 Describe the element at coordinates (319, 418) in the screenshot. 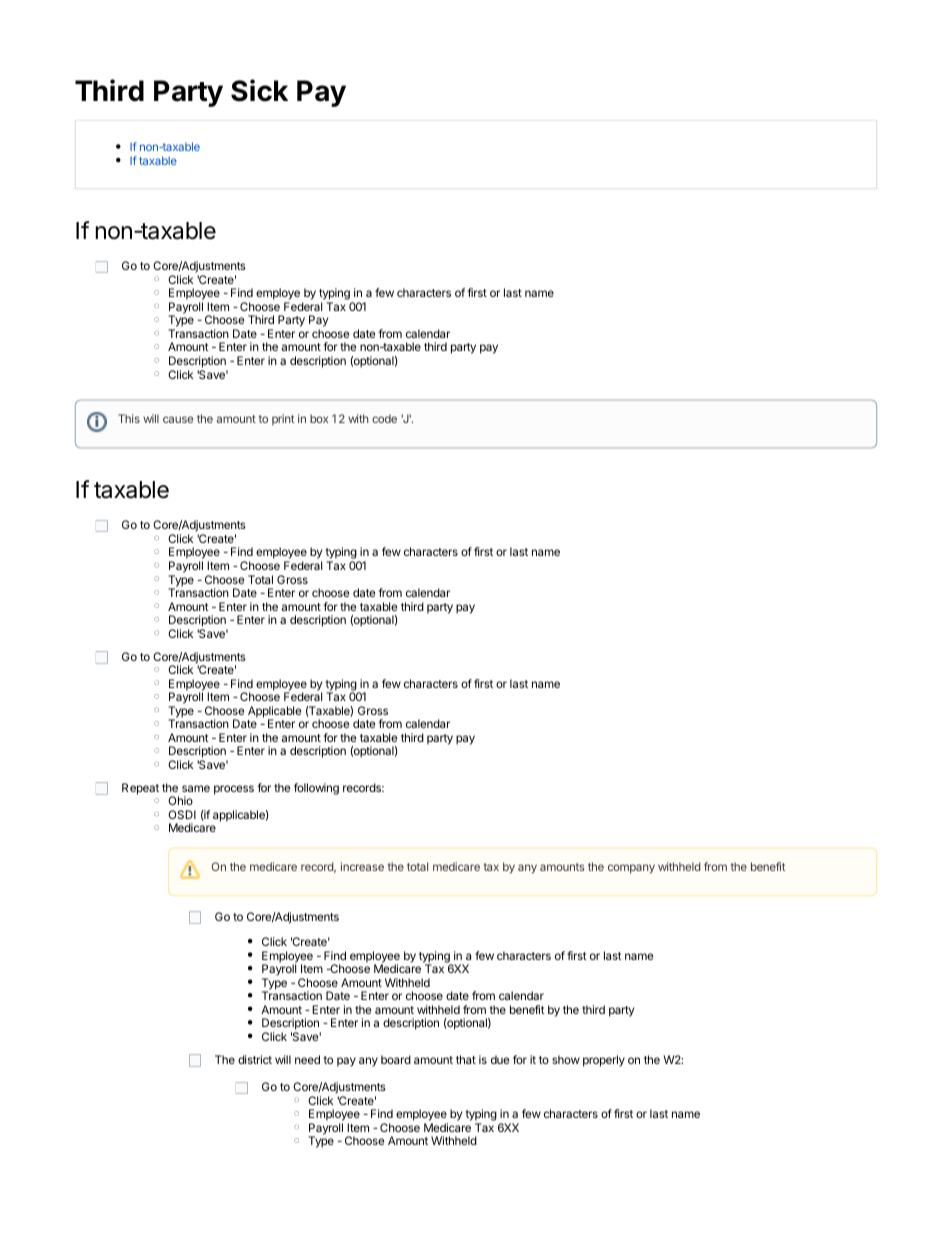

I see `box` at that location.
